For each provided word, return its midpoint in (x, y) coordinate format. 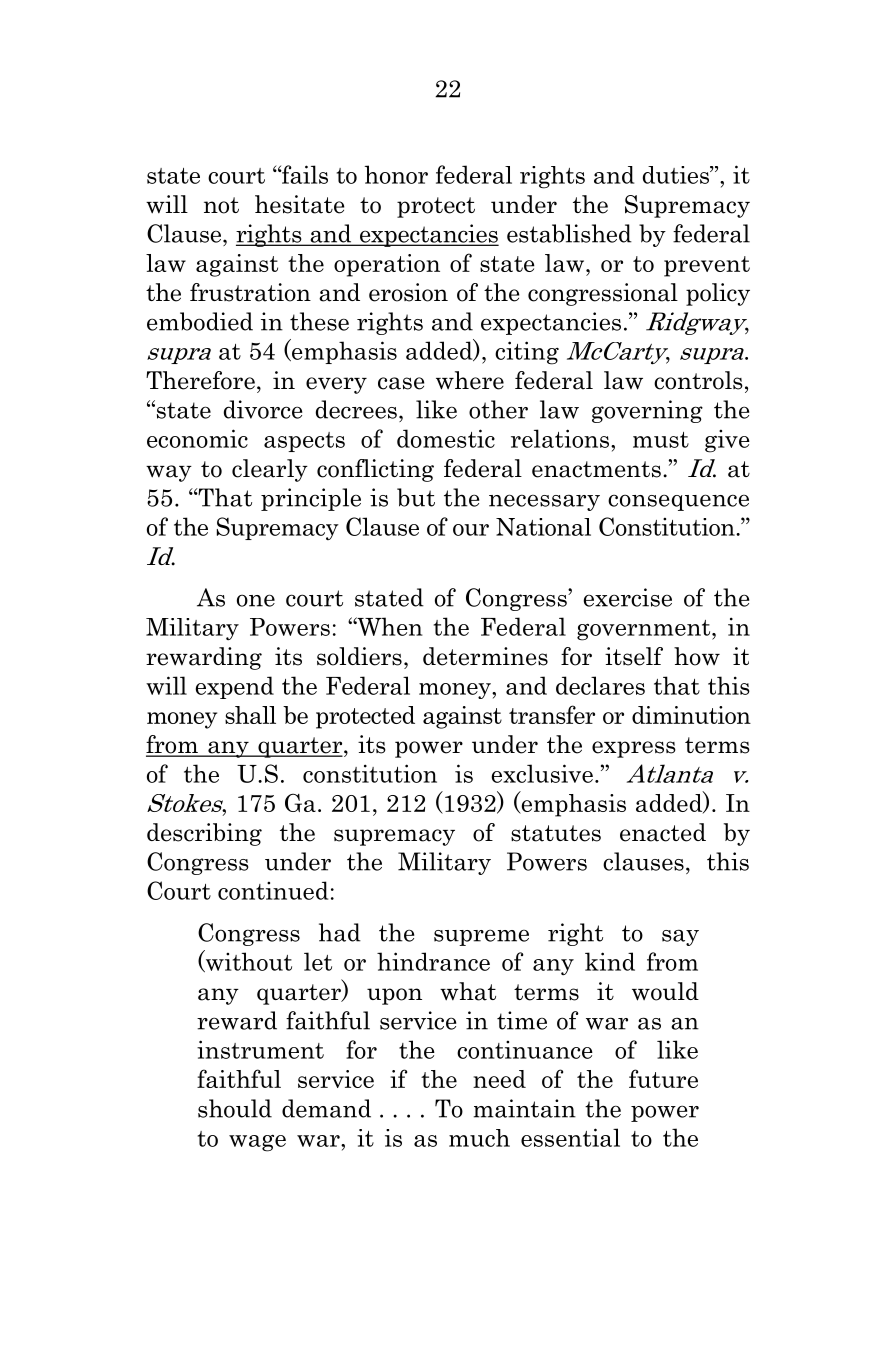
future (663, 1078)
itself (634, 656)
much (479, 1138)
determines (485, 656)
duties (677, 175)
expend (235, 687)
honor (396, 174)
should (235, 1108)
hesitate (299, 204)
